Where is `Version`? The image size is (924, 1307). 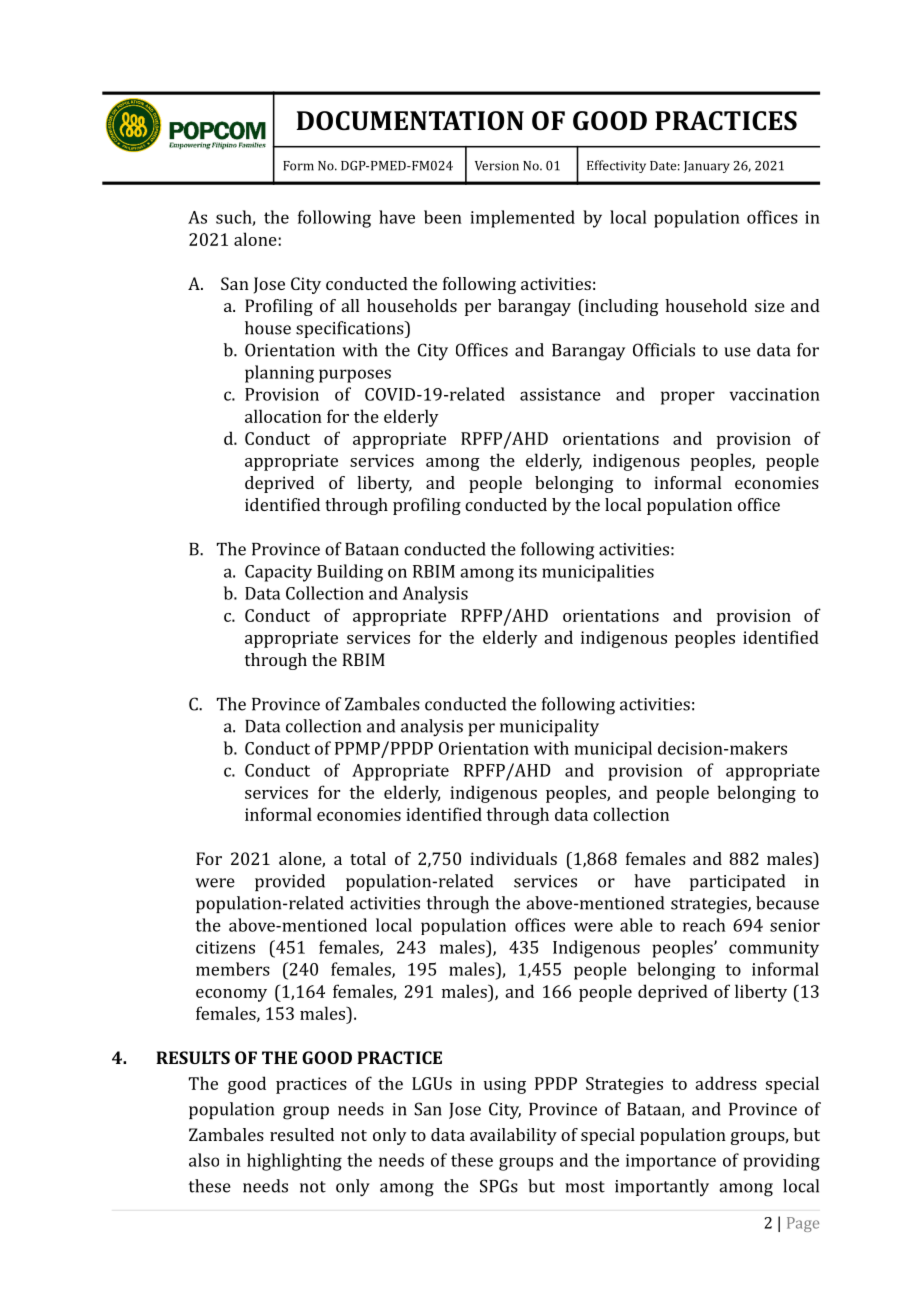 Version is located at coordinates (497, 166).
